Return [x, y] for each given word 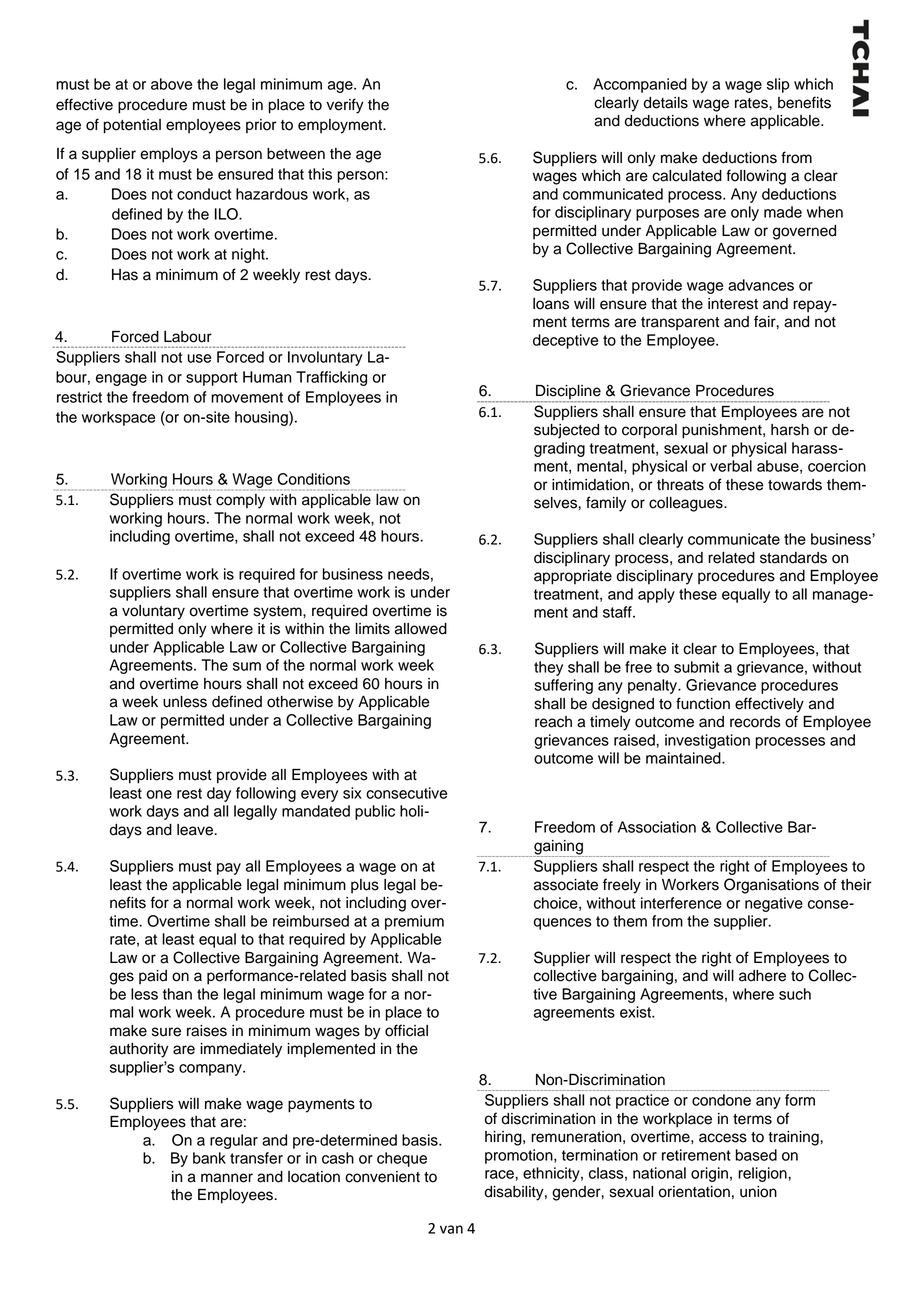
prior [261, 126]
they [548, 668]
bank [209, 1158]
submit [696, 667]
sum [247, 666]
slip [778, 85]
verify [345, 106]
